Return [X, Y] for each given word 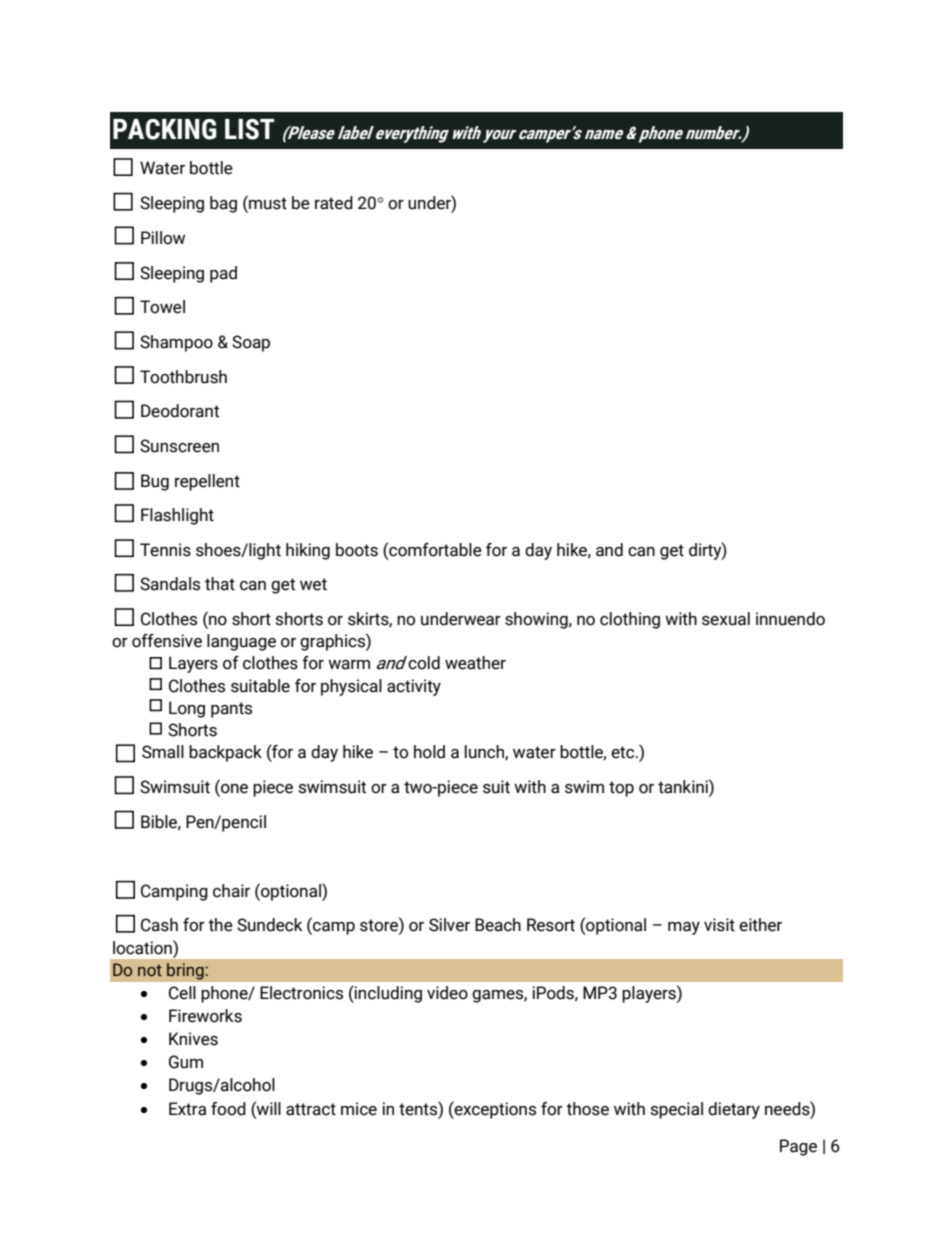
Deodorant [180, 411]
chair [231, 891]
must [267, 204]
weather [475, 663]
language [241, 642]
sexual [726, 619]
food [228, 1109]
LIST [250, 129]
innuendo [790, 619]
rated [334, 203]
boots [357, 550]
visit [719, 925]
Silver [449, 925]
